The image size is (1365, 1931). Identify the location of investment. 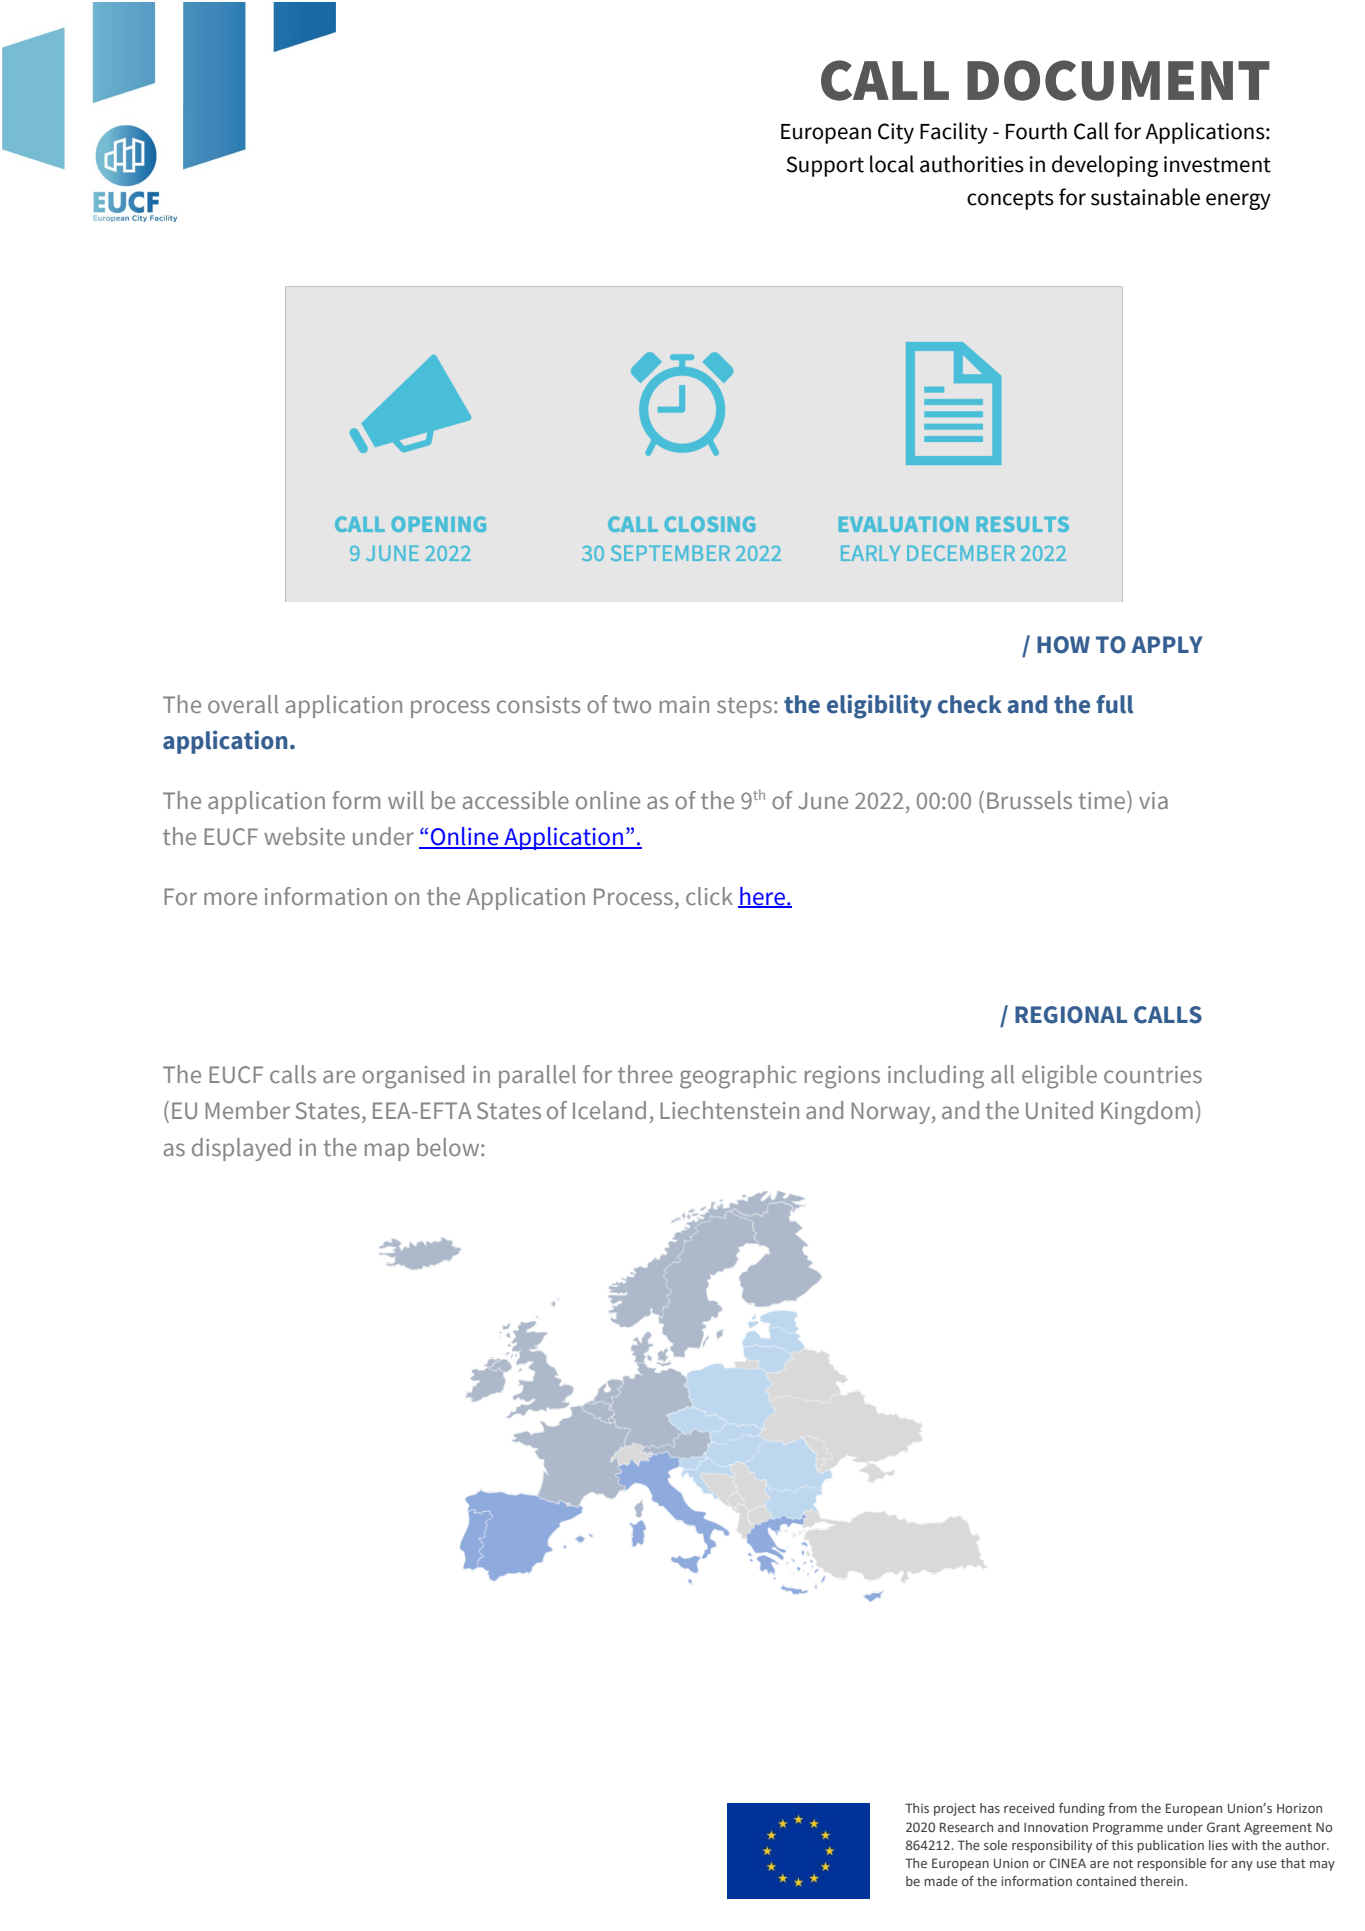
(1217, 164).
